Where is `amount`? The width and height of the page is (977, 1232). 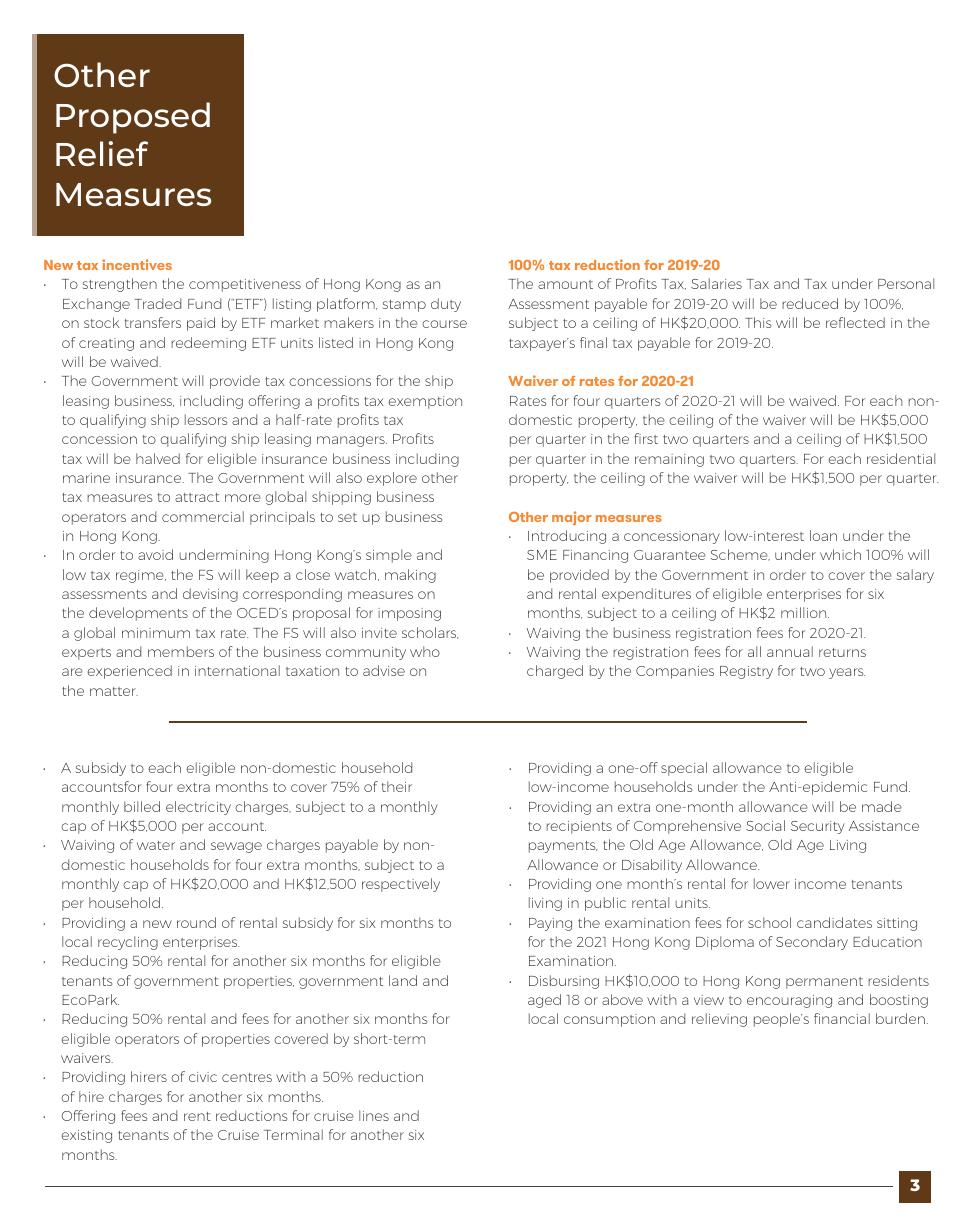
amount is located at coordinates (565, 284).
